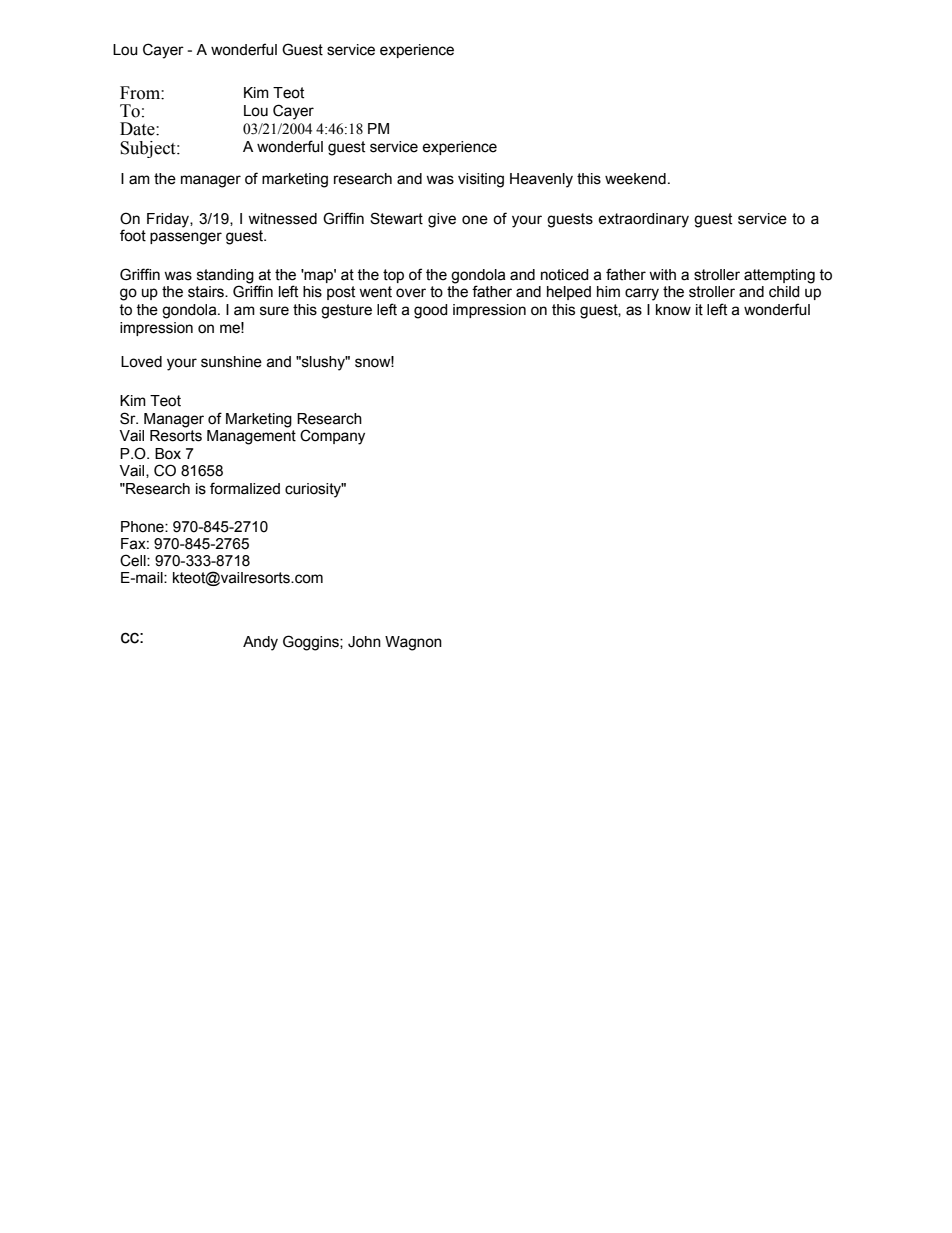 The width and height of the screenshot is (952, 1233). Describe the element at coordinates (245, 488) in the screenshot. I see `formalized` at that location.
